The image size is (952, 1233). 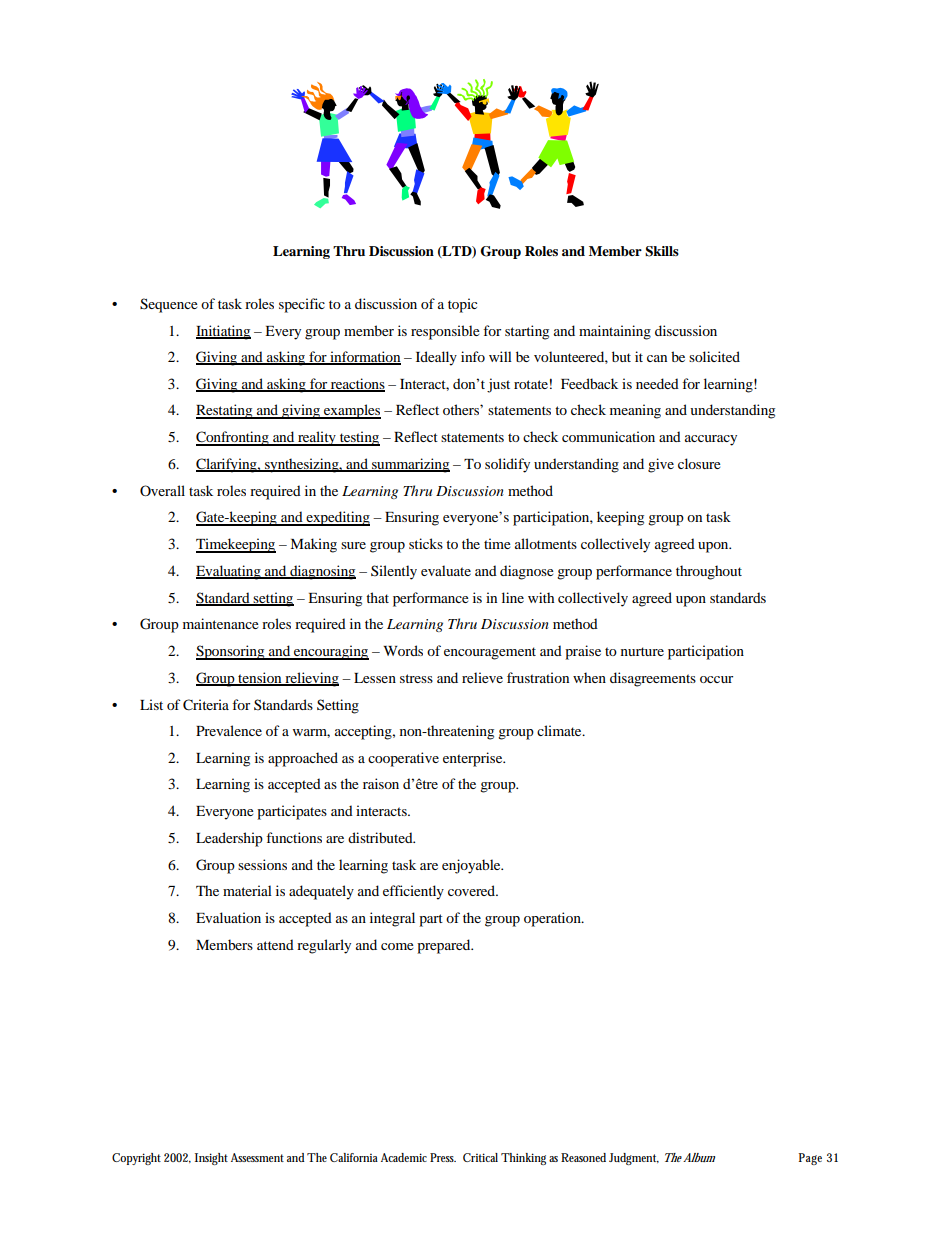 What do you see at coordinates (662, 251) in the image?
I see `Skills` at bounding box center [662, 251].
